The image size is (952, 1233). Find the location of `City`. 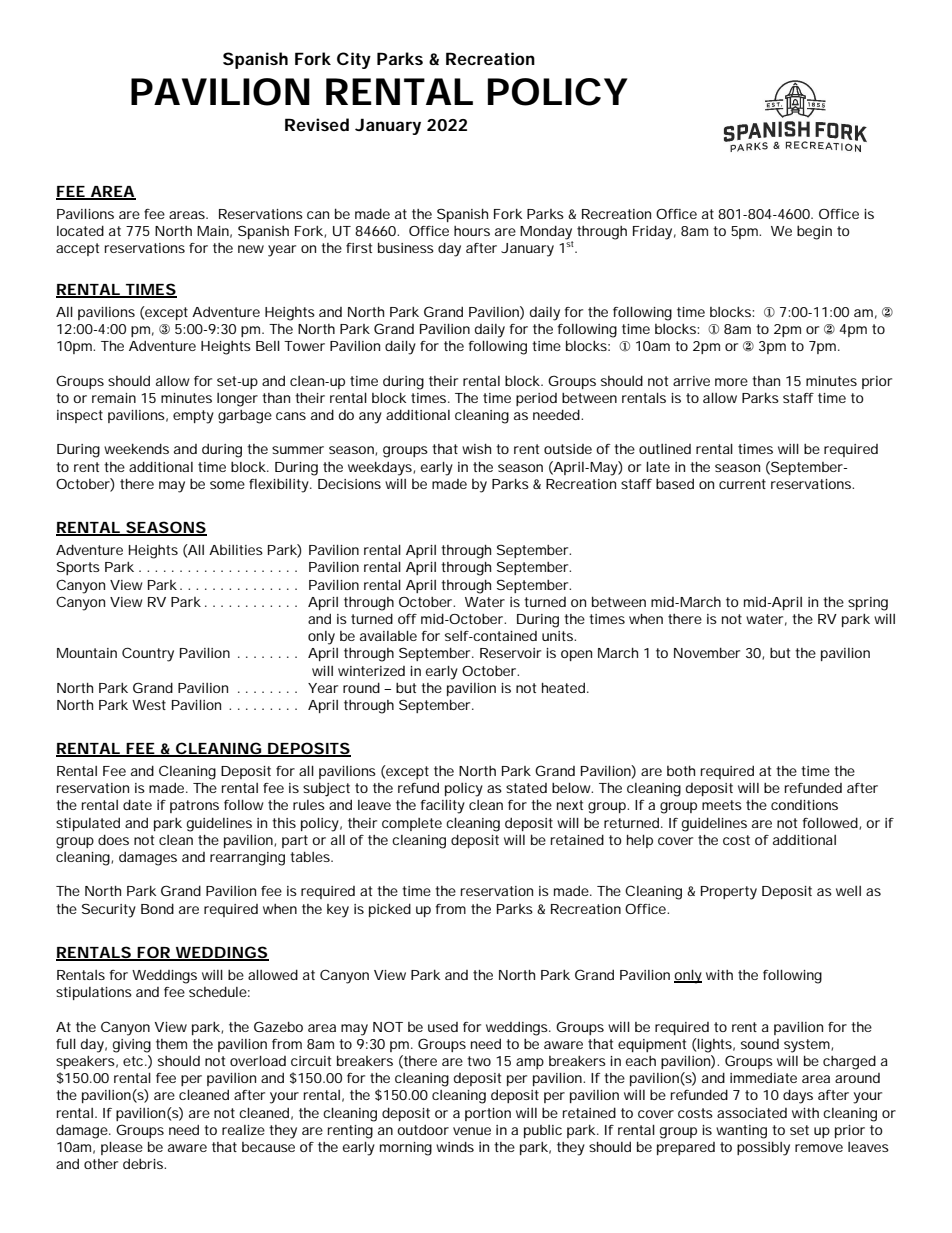

City is located at coordinates (354, 60).
